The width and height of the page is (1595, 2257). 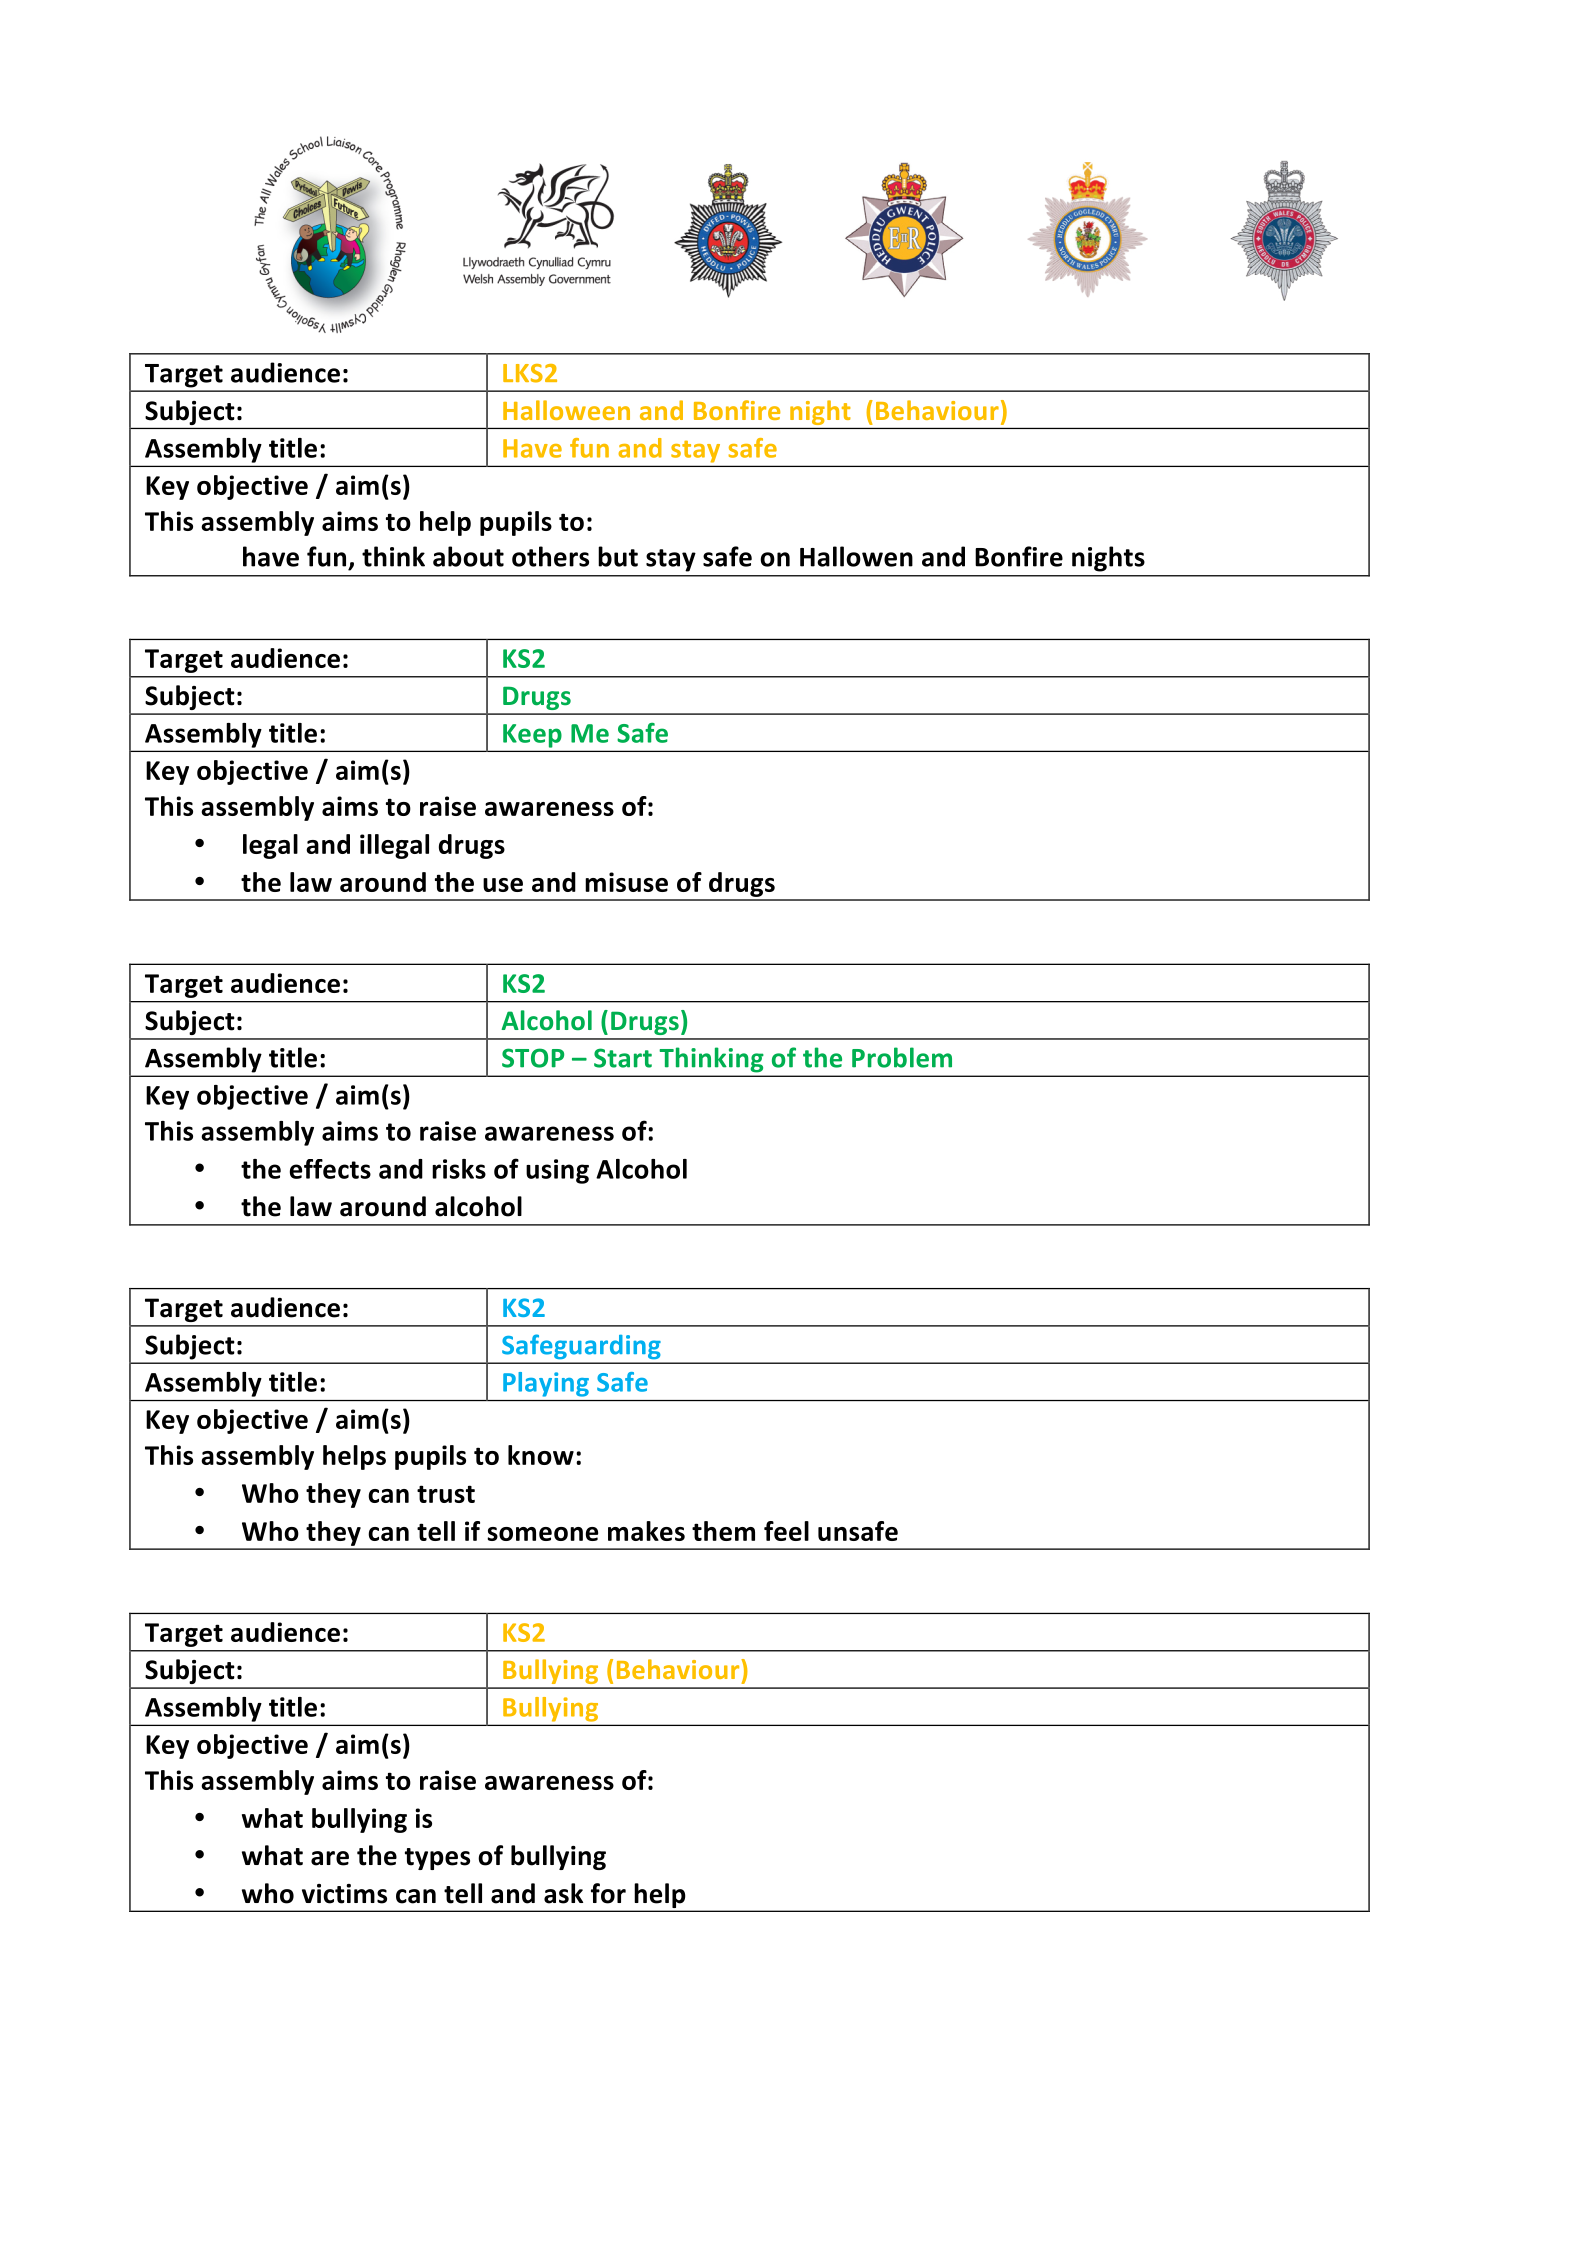 What do you see at coordinates (618, 556) in the page?
I see `but` at bounding box center [618, 556].
